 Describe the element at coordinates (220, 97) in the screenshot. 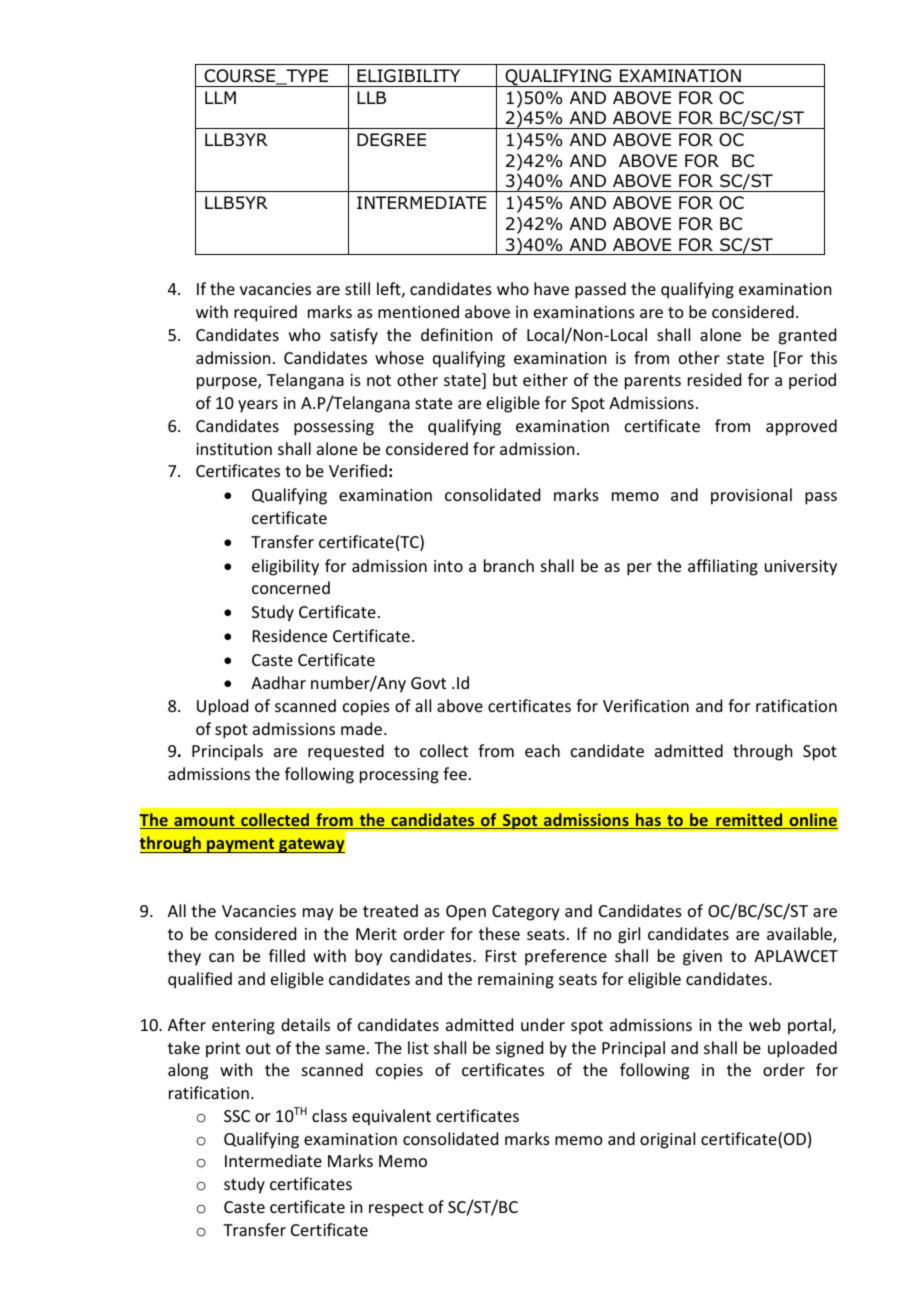

I see `LLM` at that location.
